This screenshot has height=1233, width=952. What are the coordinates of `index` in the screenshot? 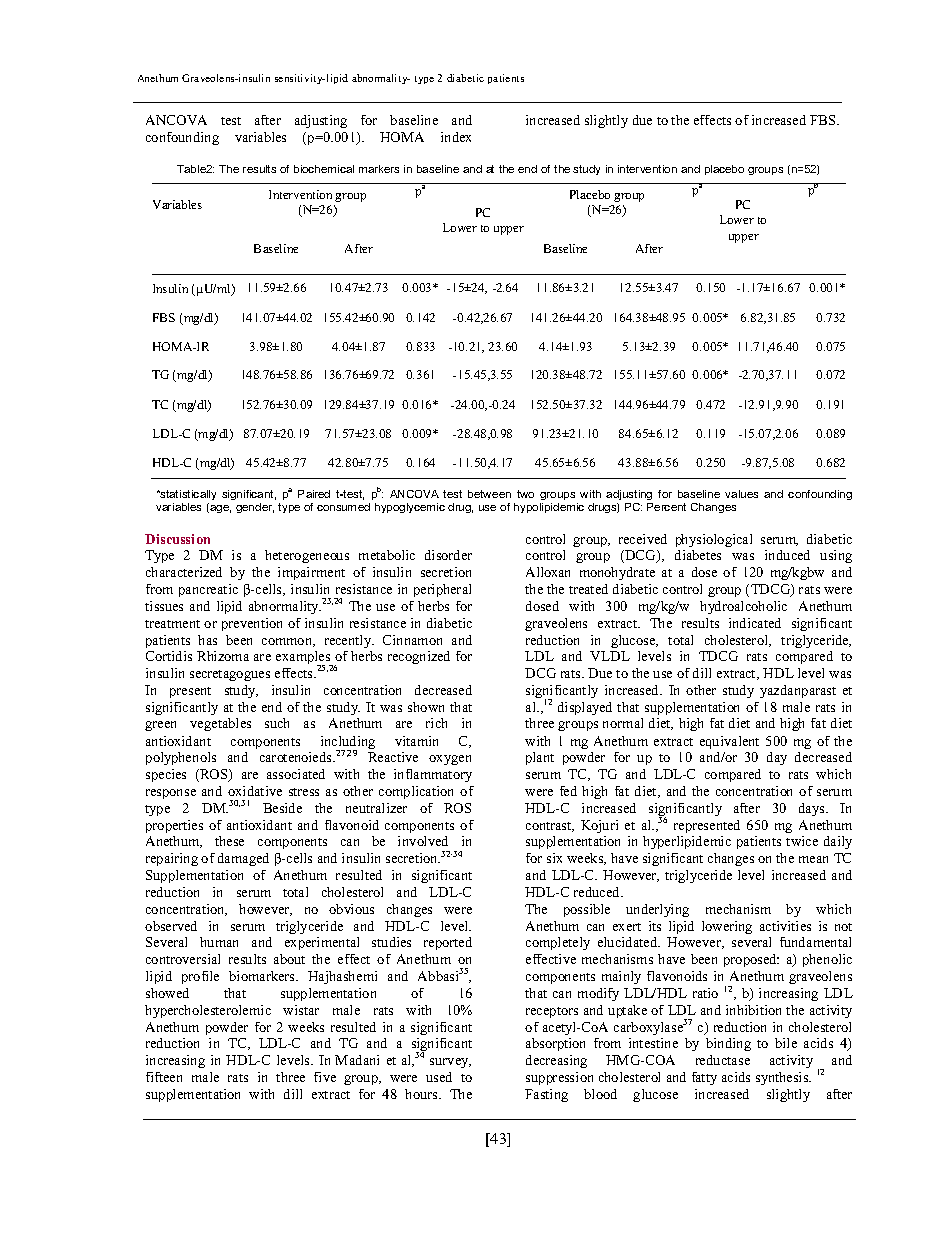 It's located at (456, 137).
